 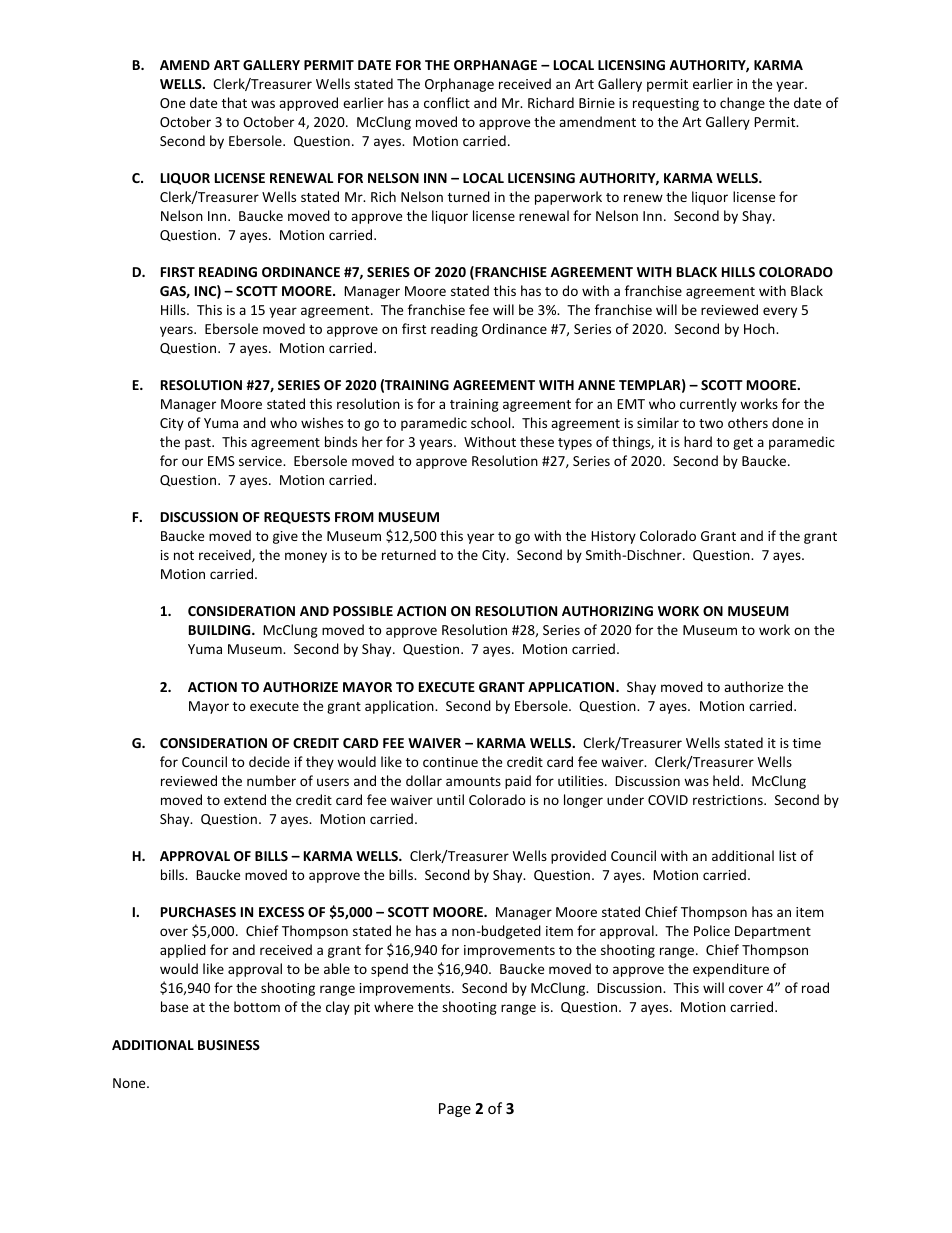 What do you see at coordinates (363, 611) in the document?
I see `POSSIBLE` at bounding box center [363, 611].
